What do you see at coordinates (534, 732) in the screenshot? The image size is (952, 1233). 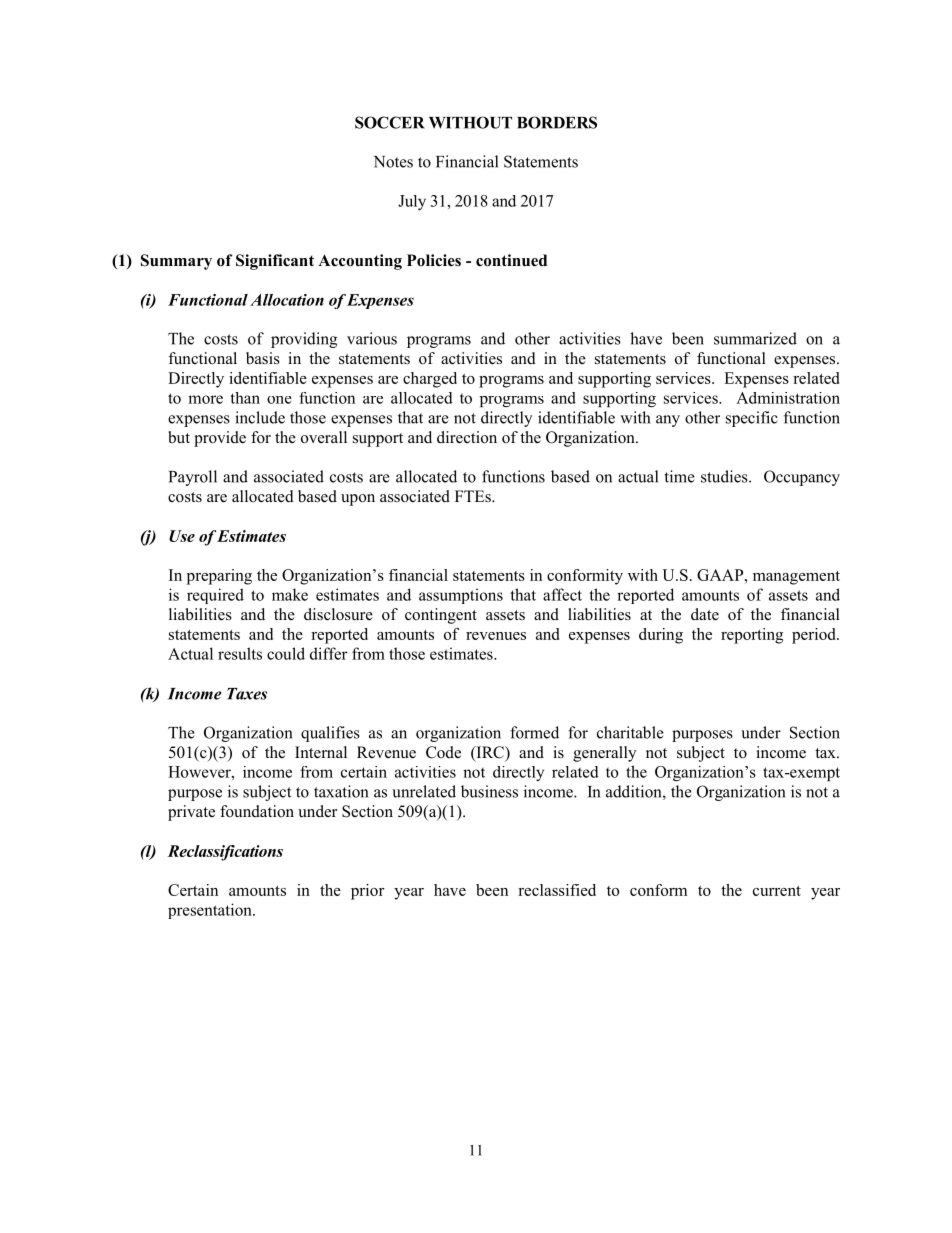 I see `formed` at bounding box center [534, 732].
